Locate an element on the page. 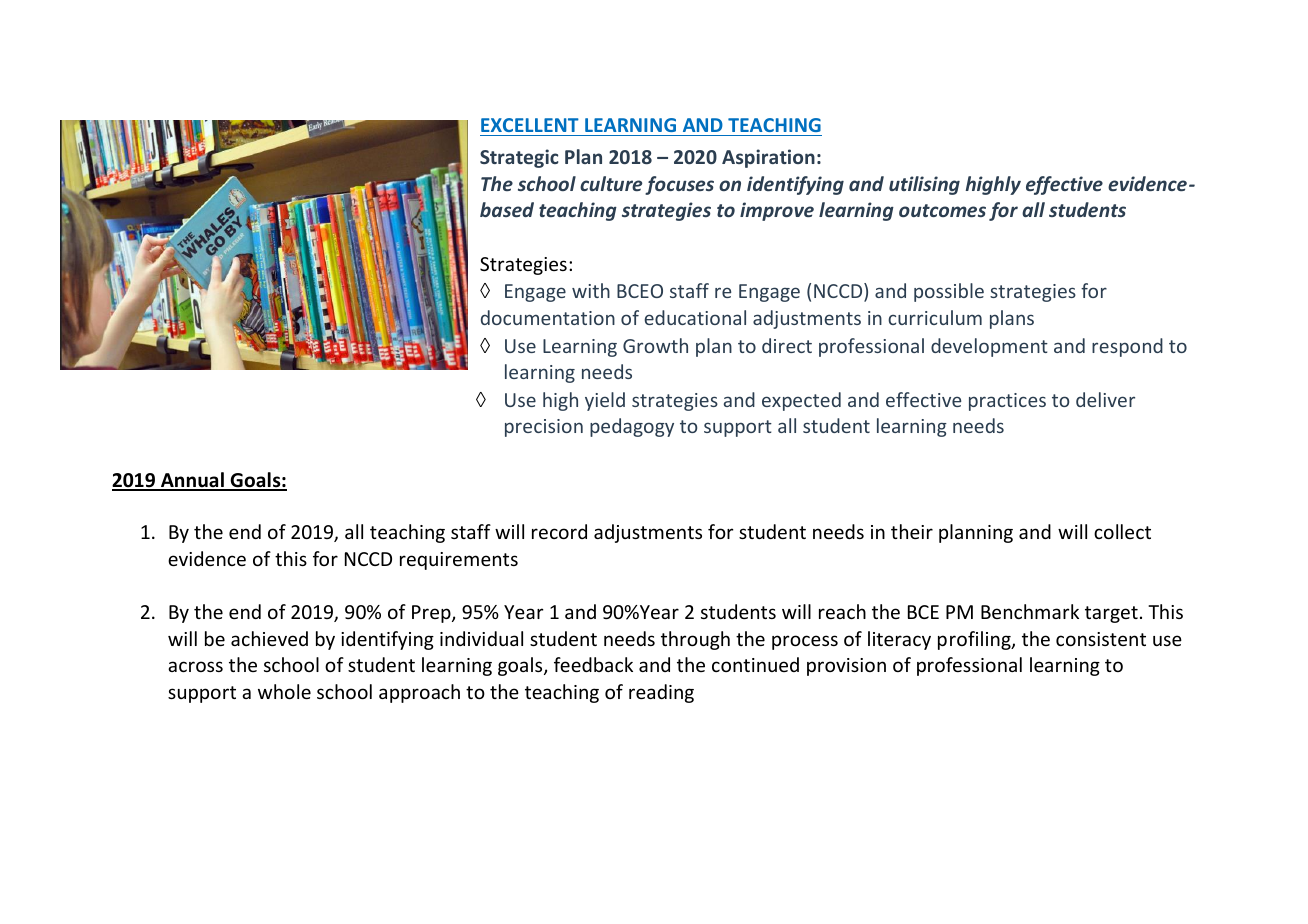  documentation is located at coordinates (548, 317).
